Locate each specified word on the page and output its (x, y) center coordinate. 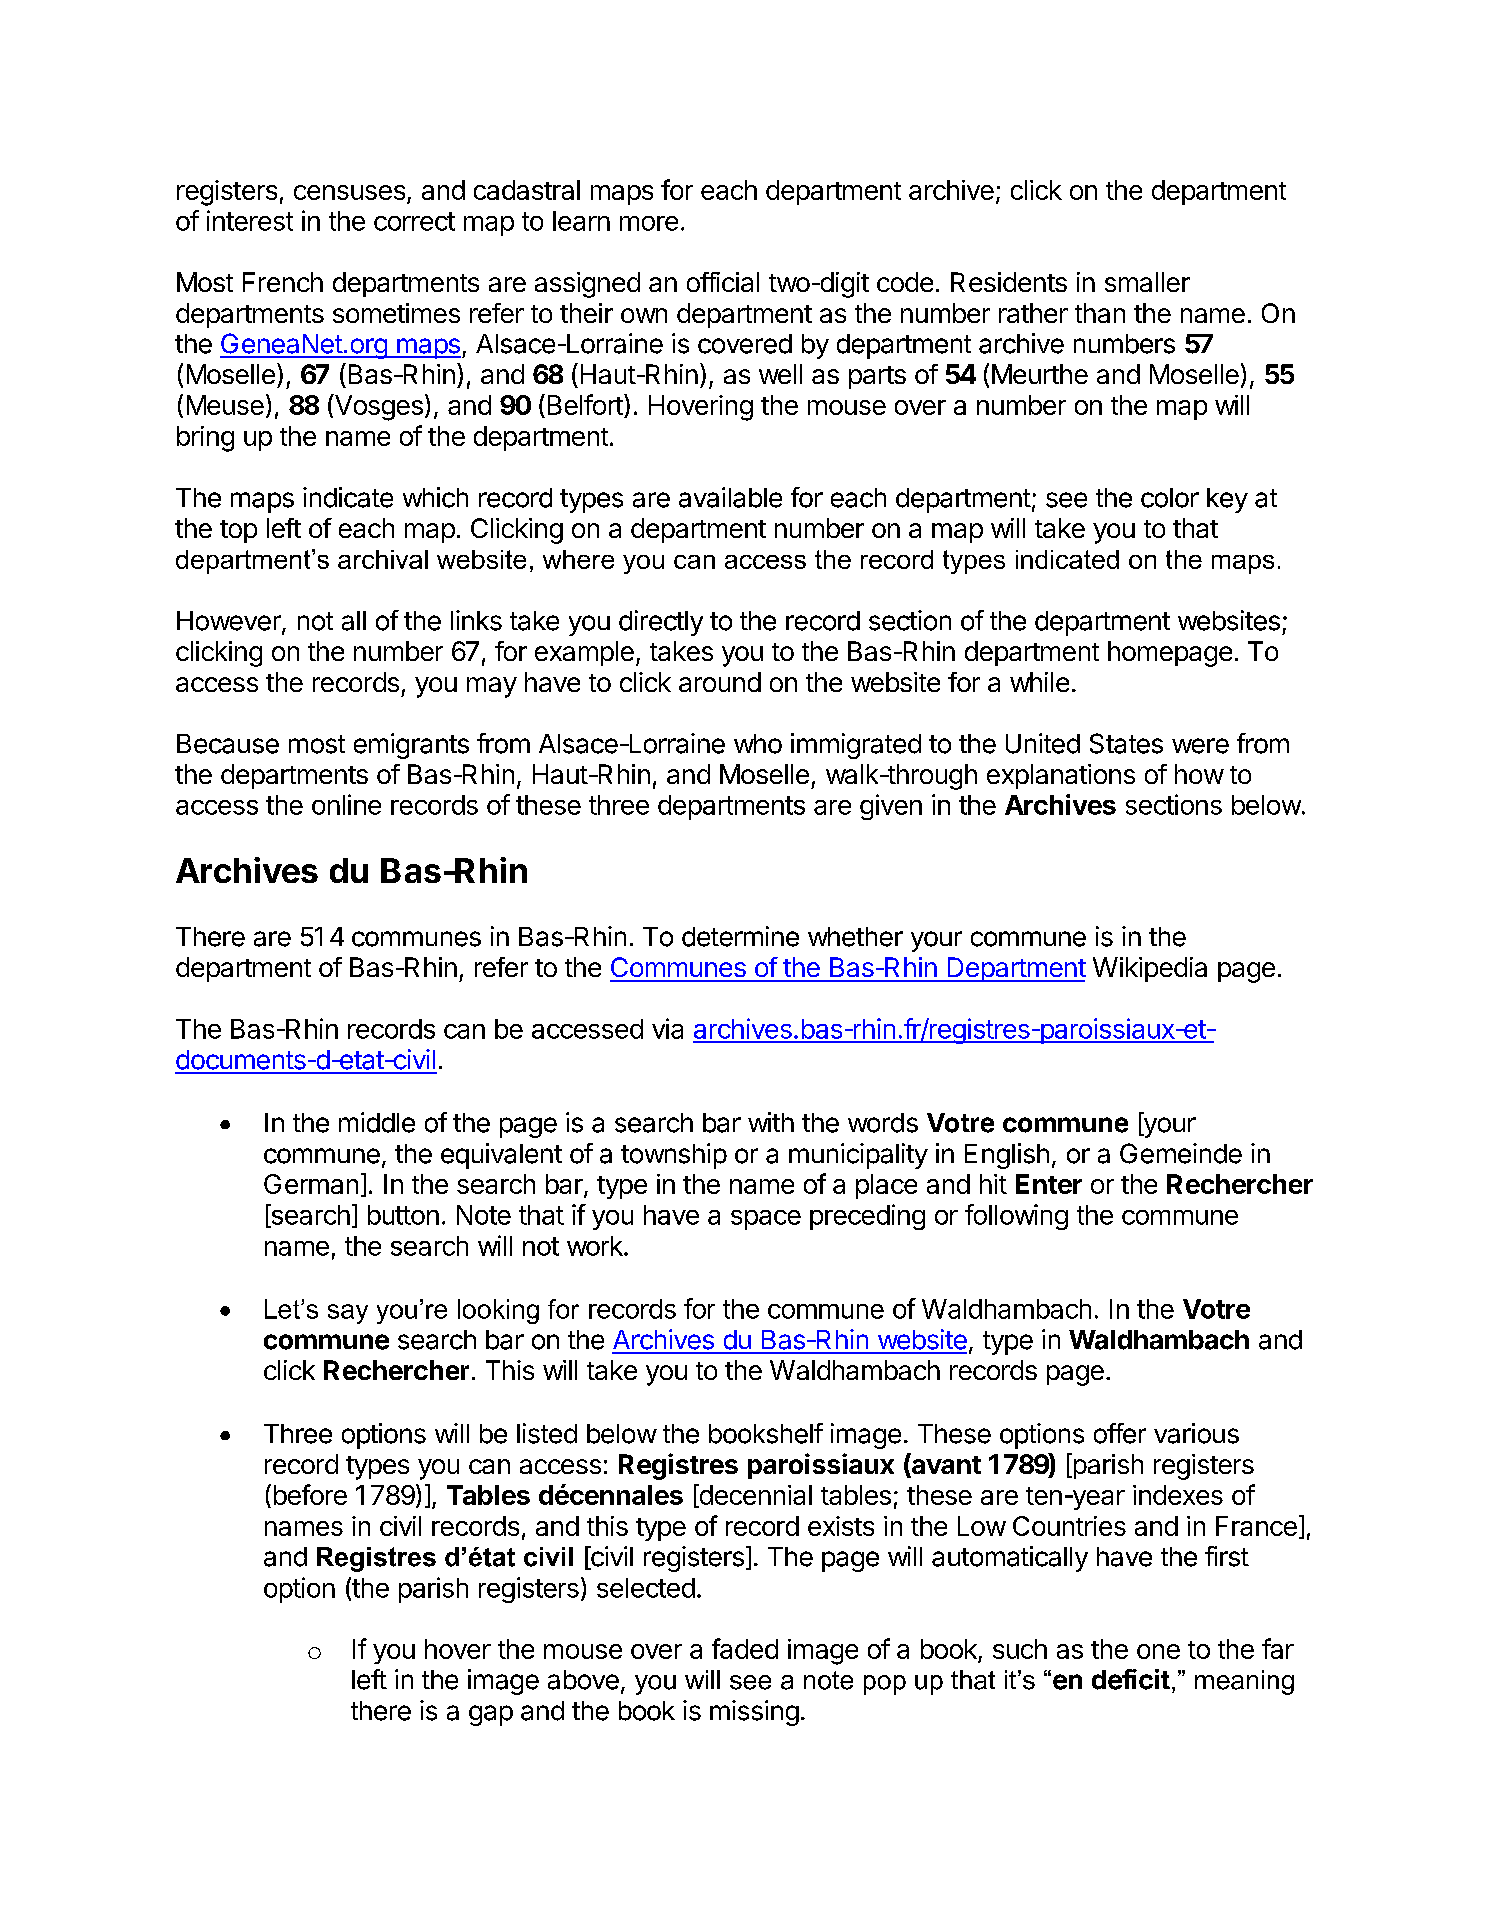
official (723, 282)
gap (491, 1715)
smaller (1147, 282)
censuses (349, 192)
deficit (1131, 1679)
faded (745, 1648)
